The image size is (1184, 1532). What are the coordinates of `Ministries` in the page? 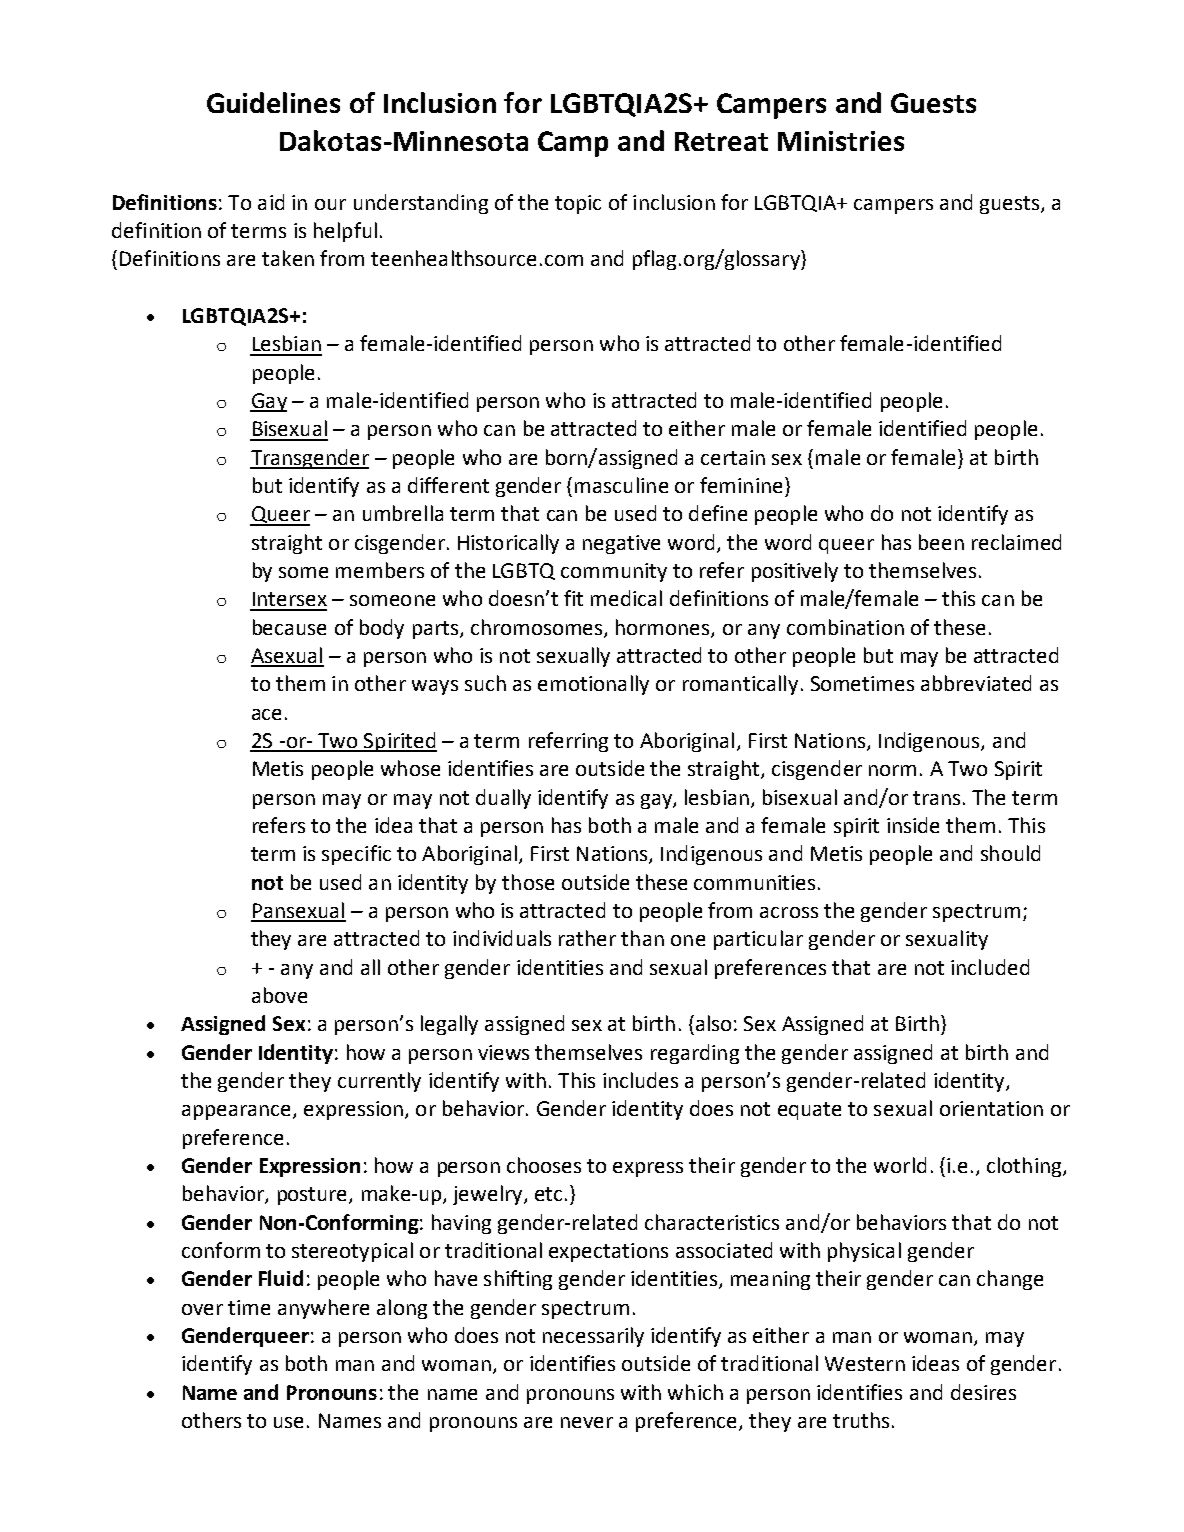 It's located at (841, 141).
